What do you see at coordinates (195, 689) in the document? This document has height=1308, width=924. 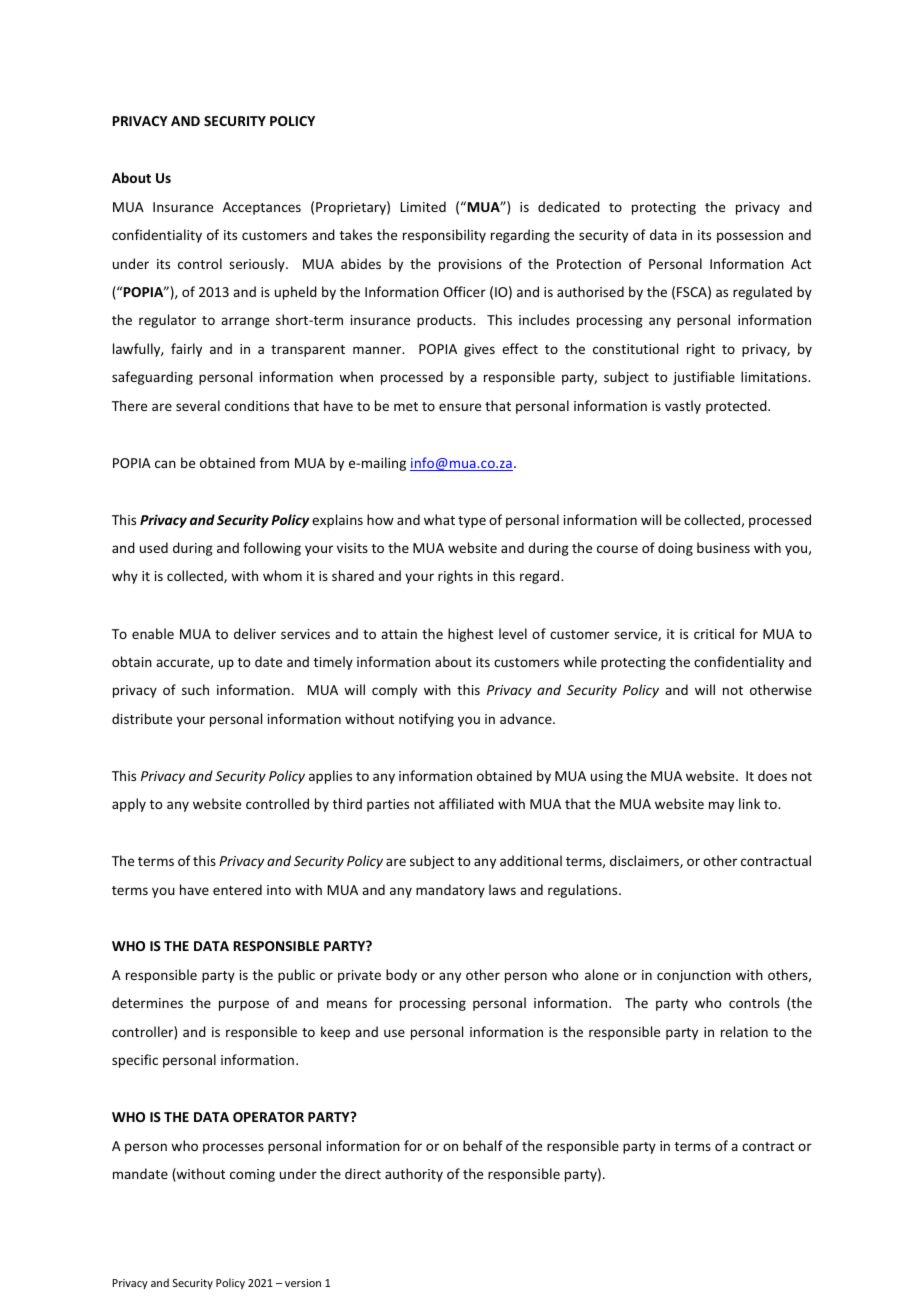 I see `such` at bounding box center [195, 689].
